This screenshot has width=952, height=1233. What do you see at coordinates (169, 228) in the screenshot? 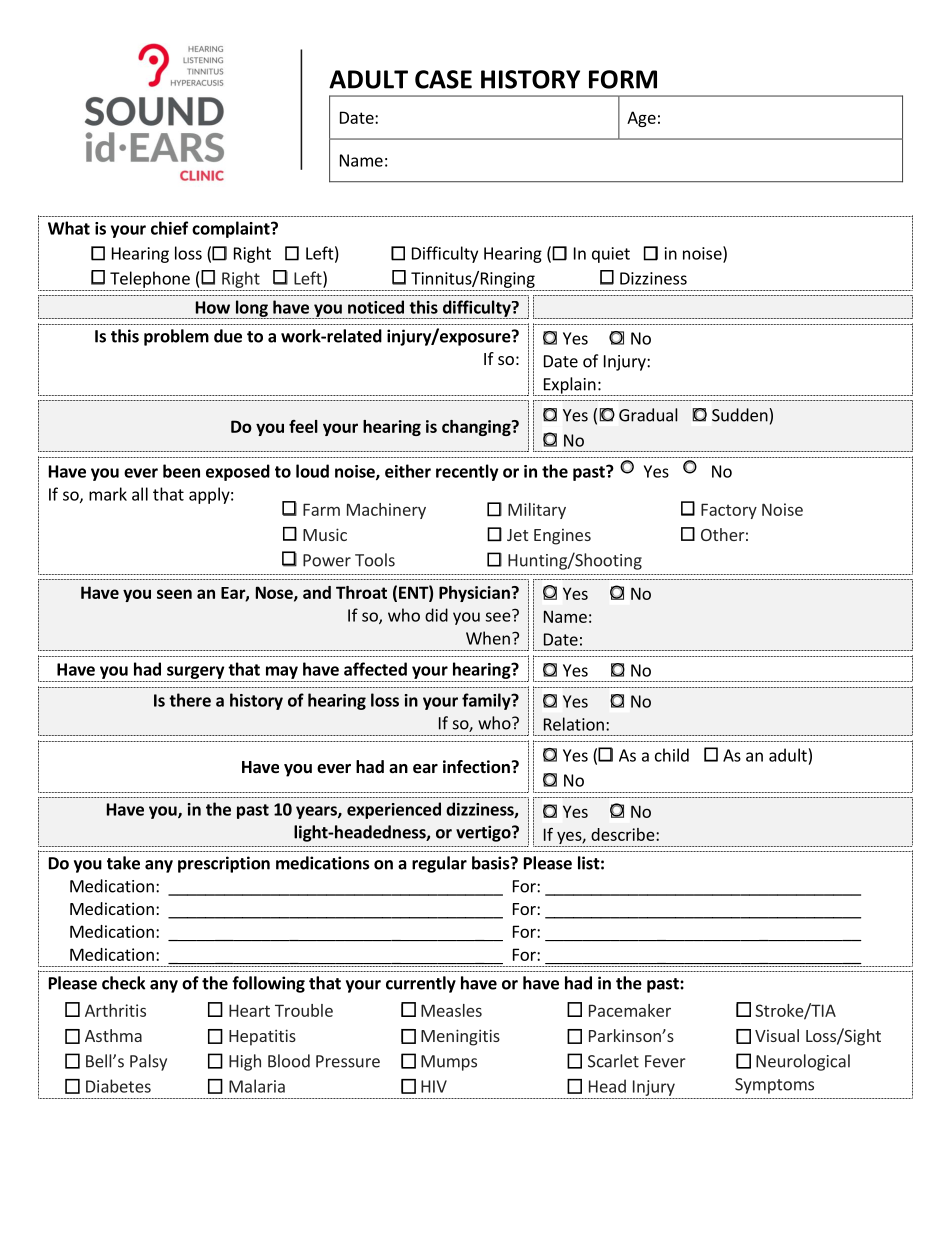
I see `chief` at bounding box center [169, 228].
